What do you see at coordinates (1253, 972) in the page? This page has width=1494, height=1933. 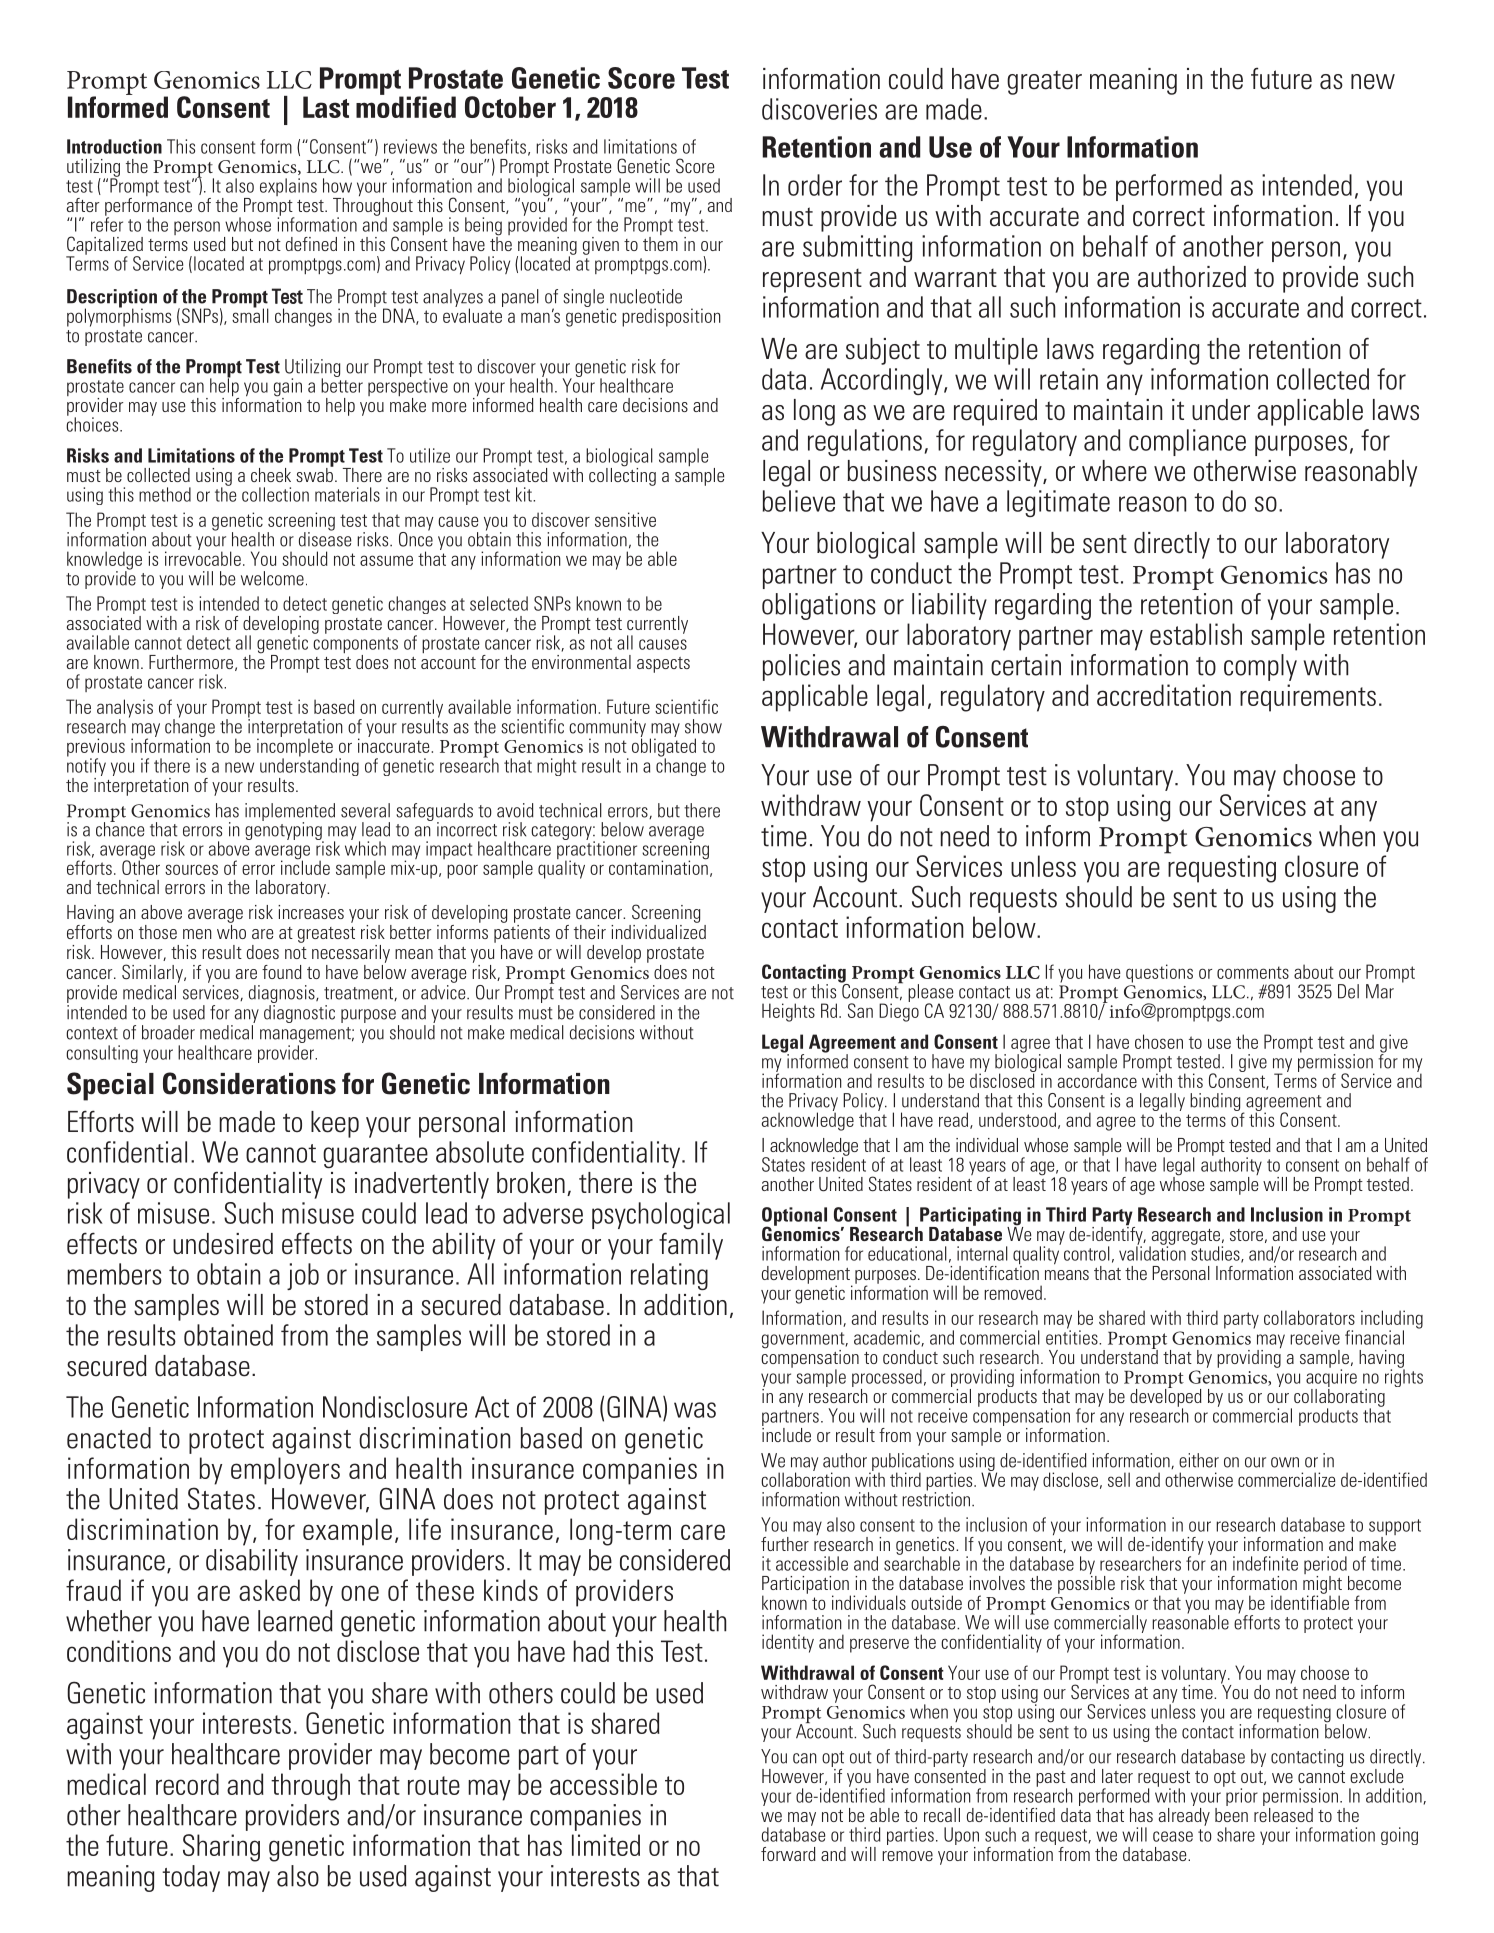 I see `comments` at bounding box center [1253, 972].
